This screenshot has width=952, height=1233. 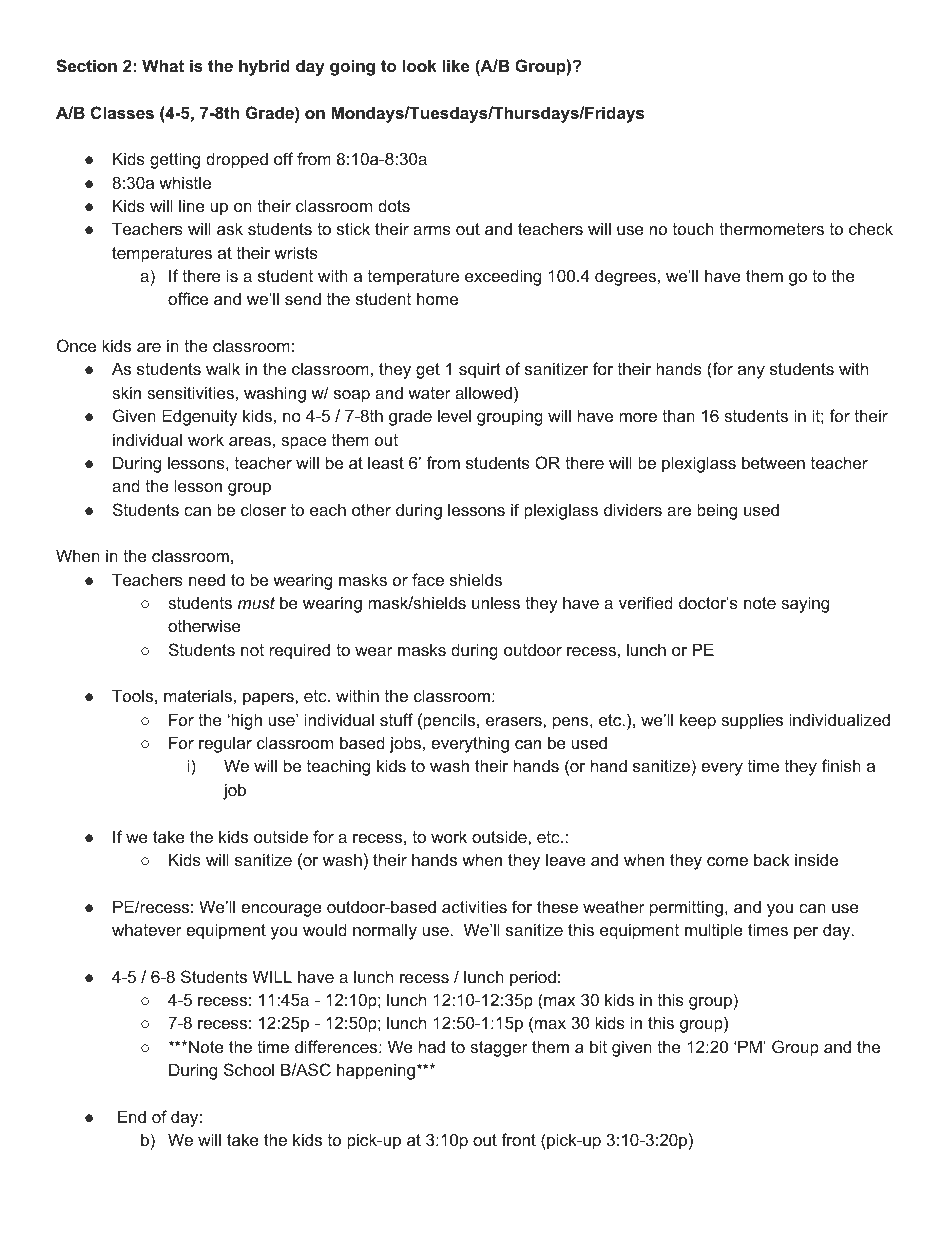 What do you see at coordinates (249, 1069) in the screenshot?
I see `School` at bounding box center [249, 1069].
